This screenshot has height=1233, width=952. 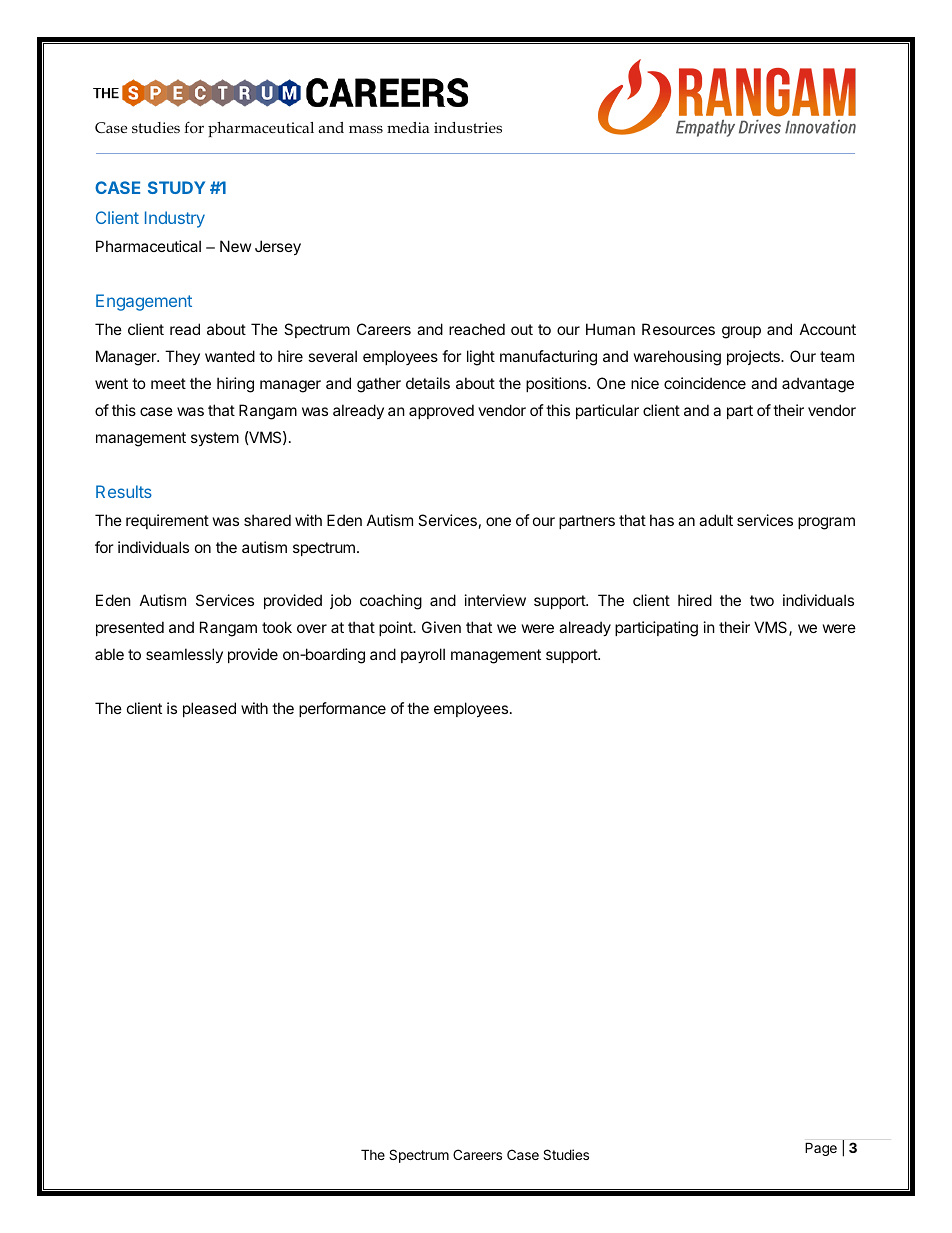 I want to click on Page, so click(x=821, y=1149).
